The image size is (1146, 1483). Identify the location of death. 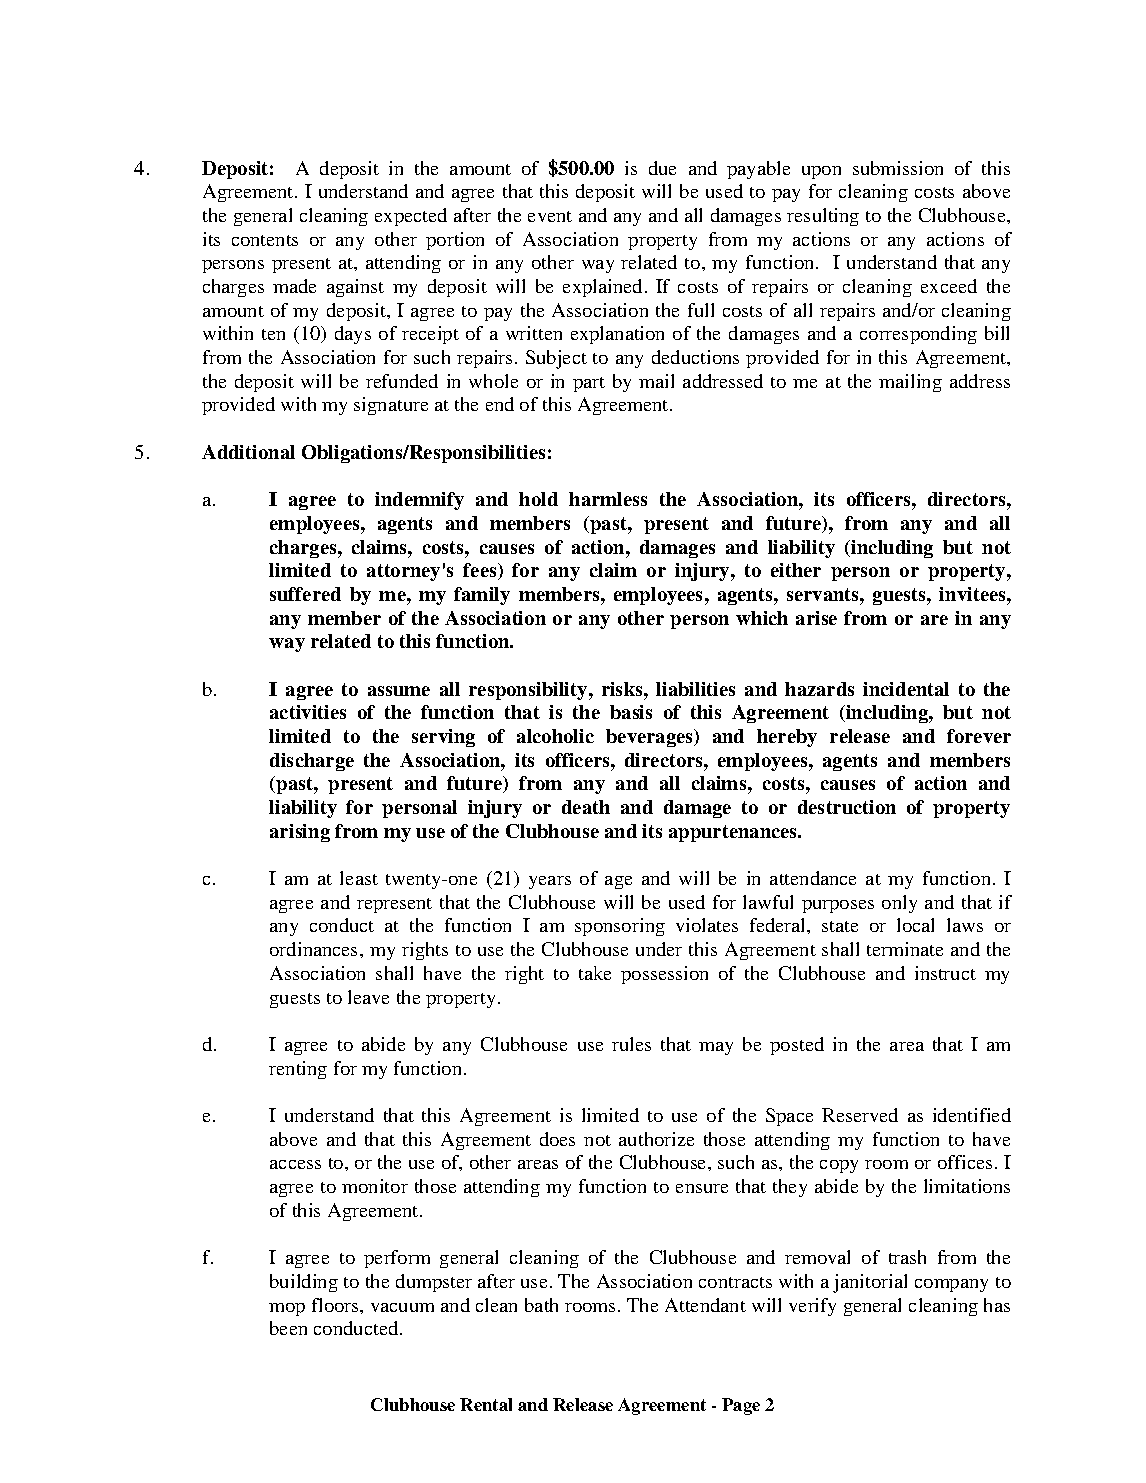
(586, 807).
